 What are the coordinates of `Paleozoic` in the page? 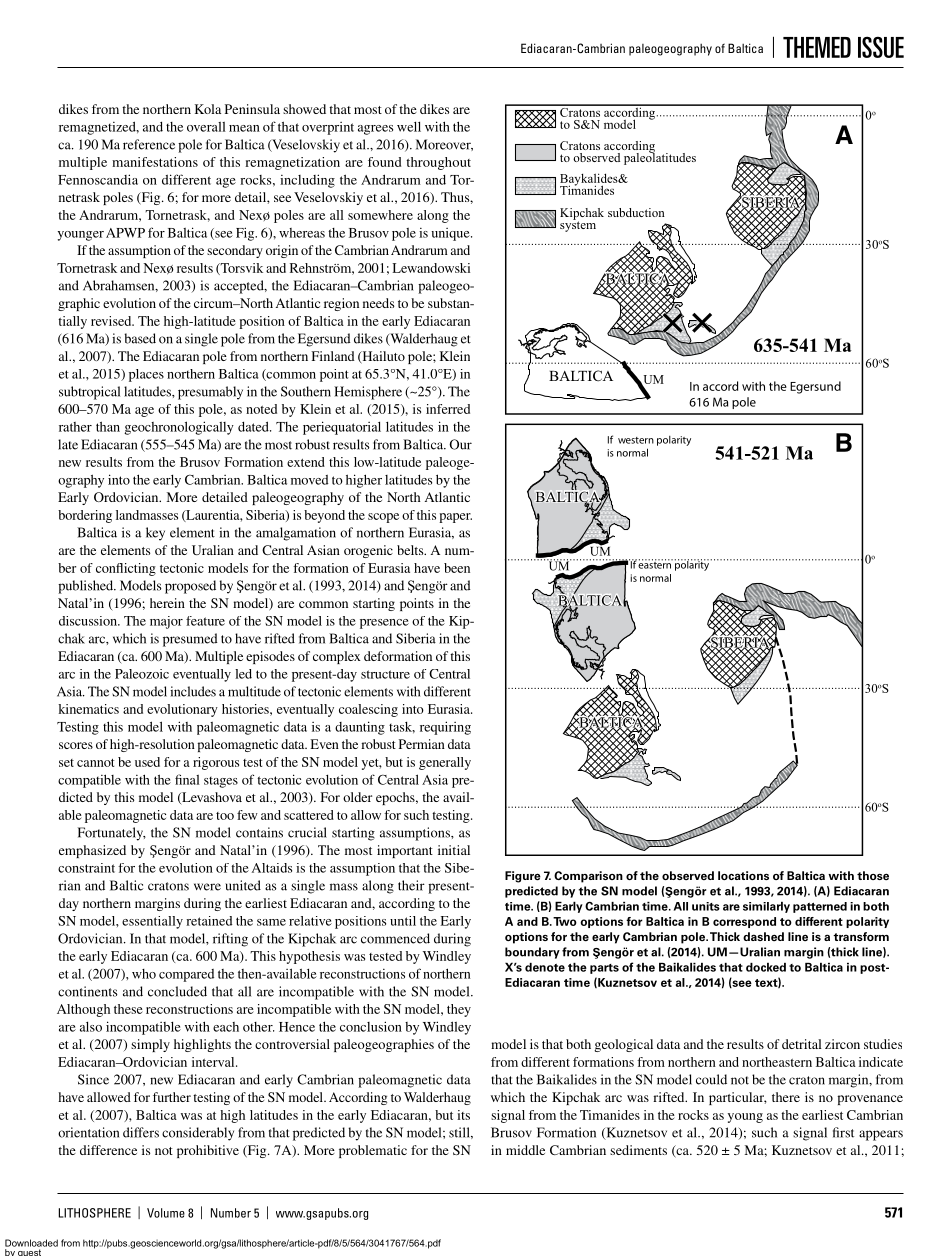 It's located at (142, 674).
